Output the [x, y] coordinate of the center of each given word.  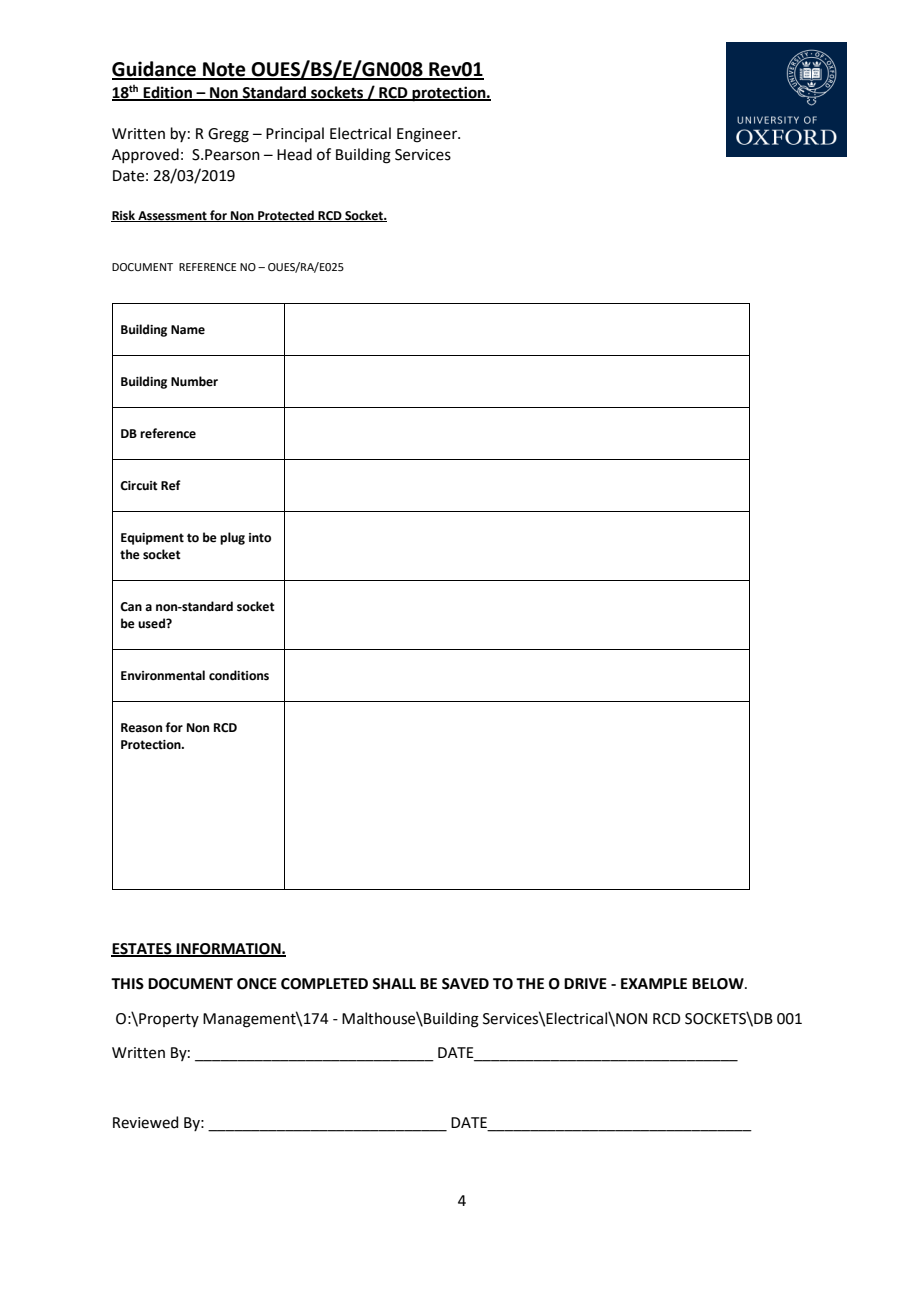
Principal [295, 134]
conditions [239, 675]
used [152, 623]
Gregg [228, 135]
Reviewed [145, 1122]
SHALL [394, 984]
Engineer [428, 135]
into [260, 538]
